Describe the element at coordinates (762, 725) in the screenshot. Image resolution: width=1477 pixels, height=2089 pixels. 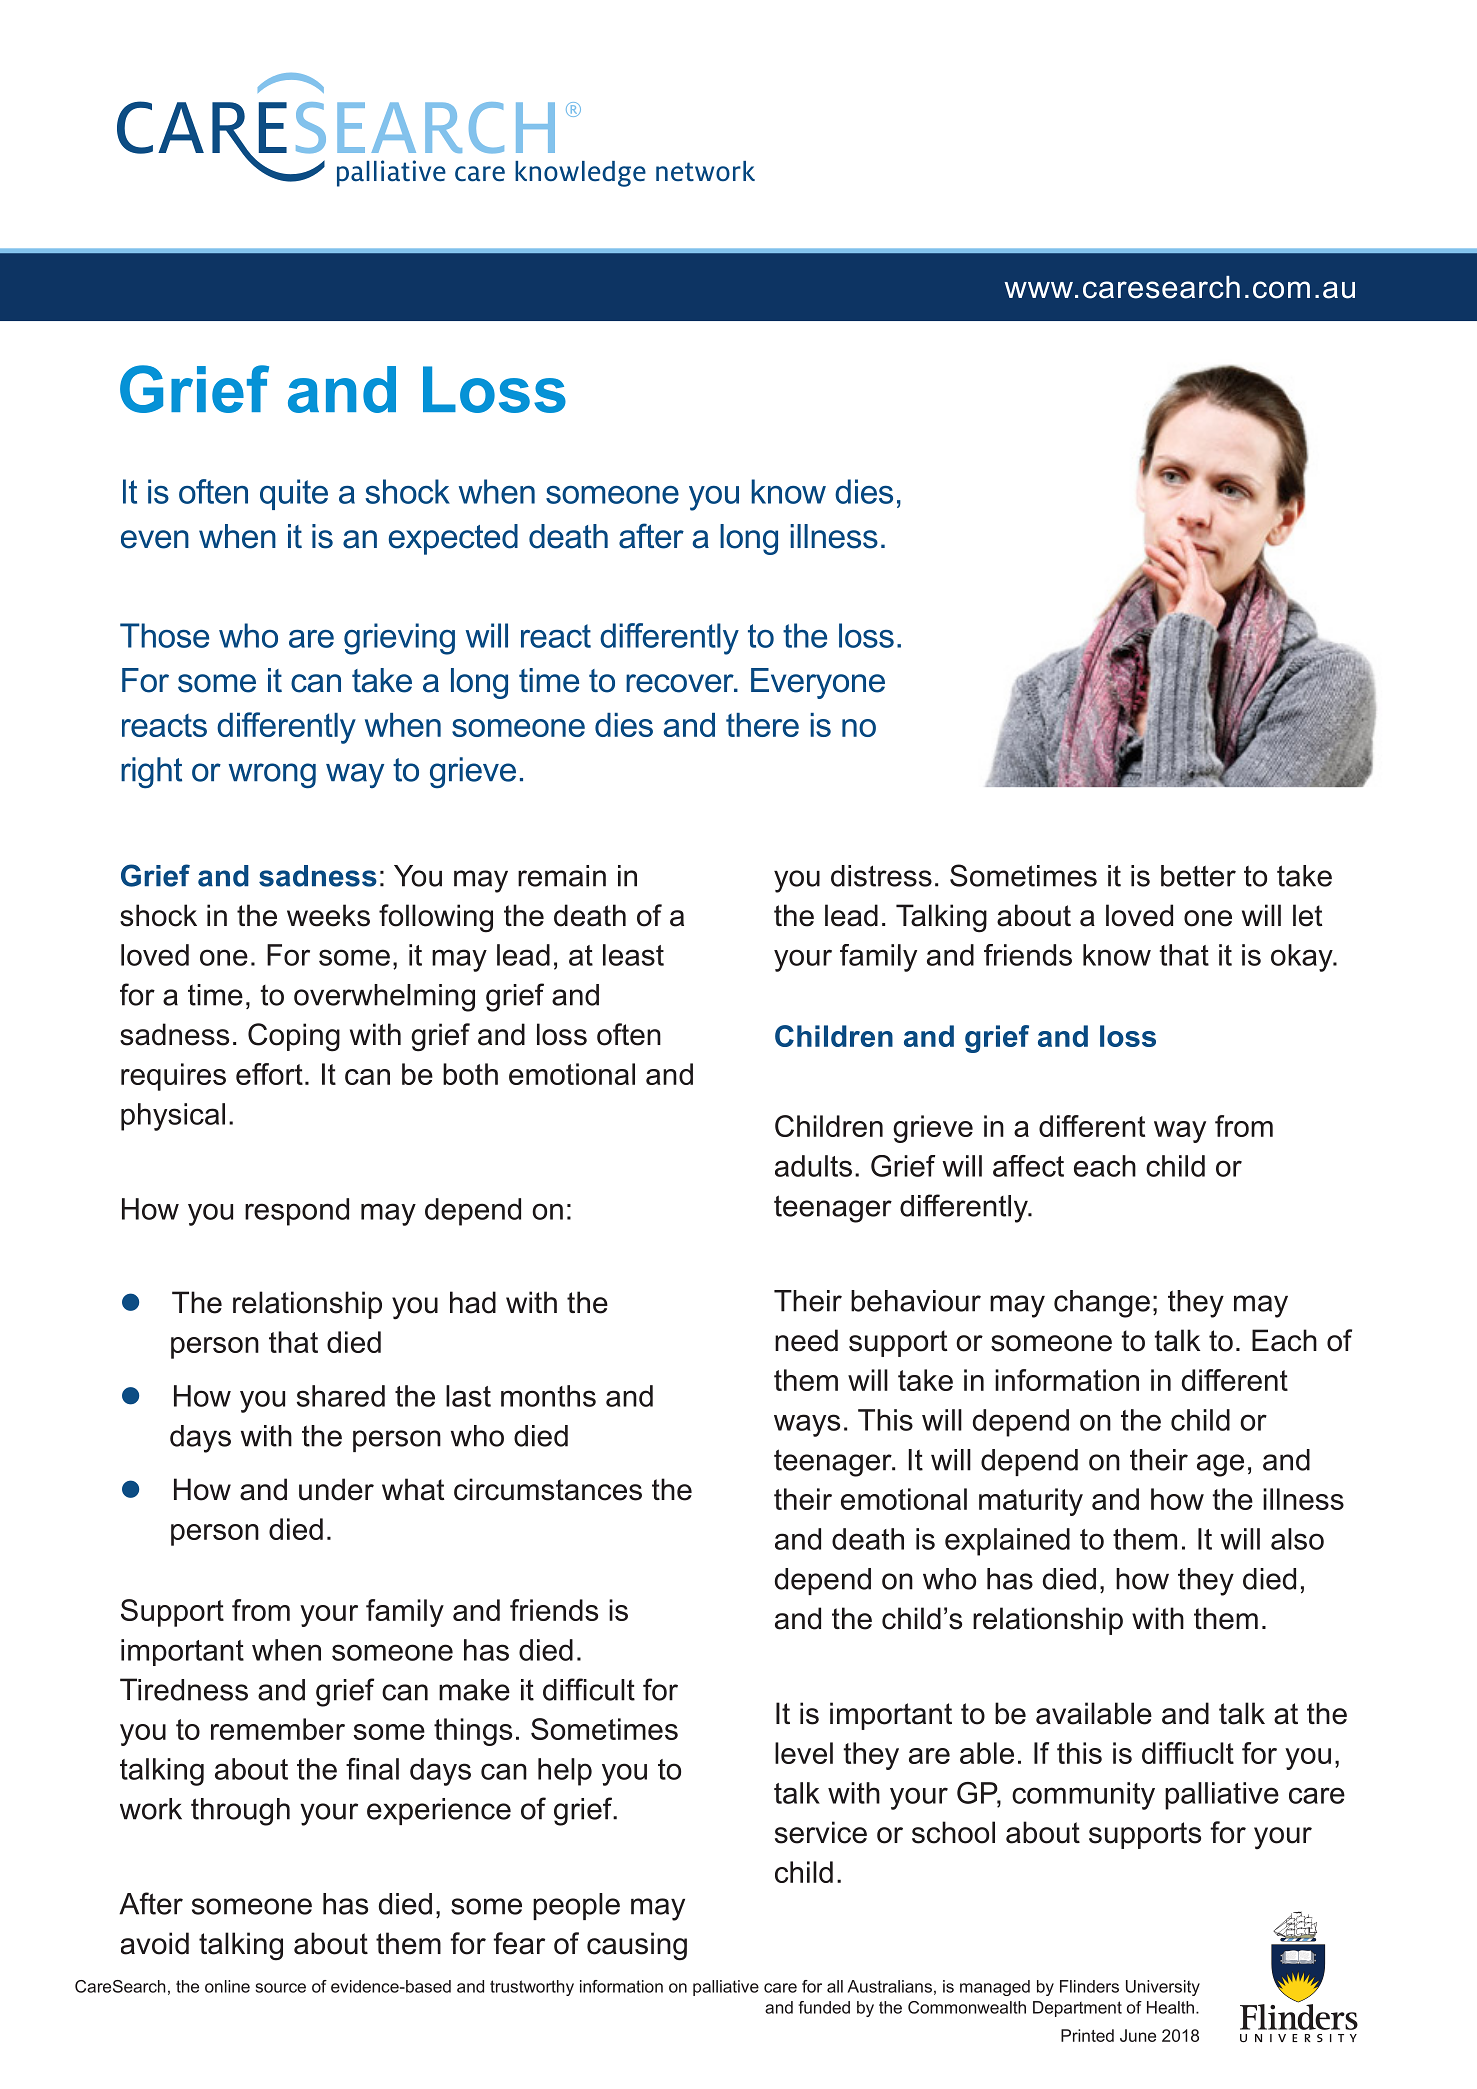
I see `there` at that location.
